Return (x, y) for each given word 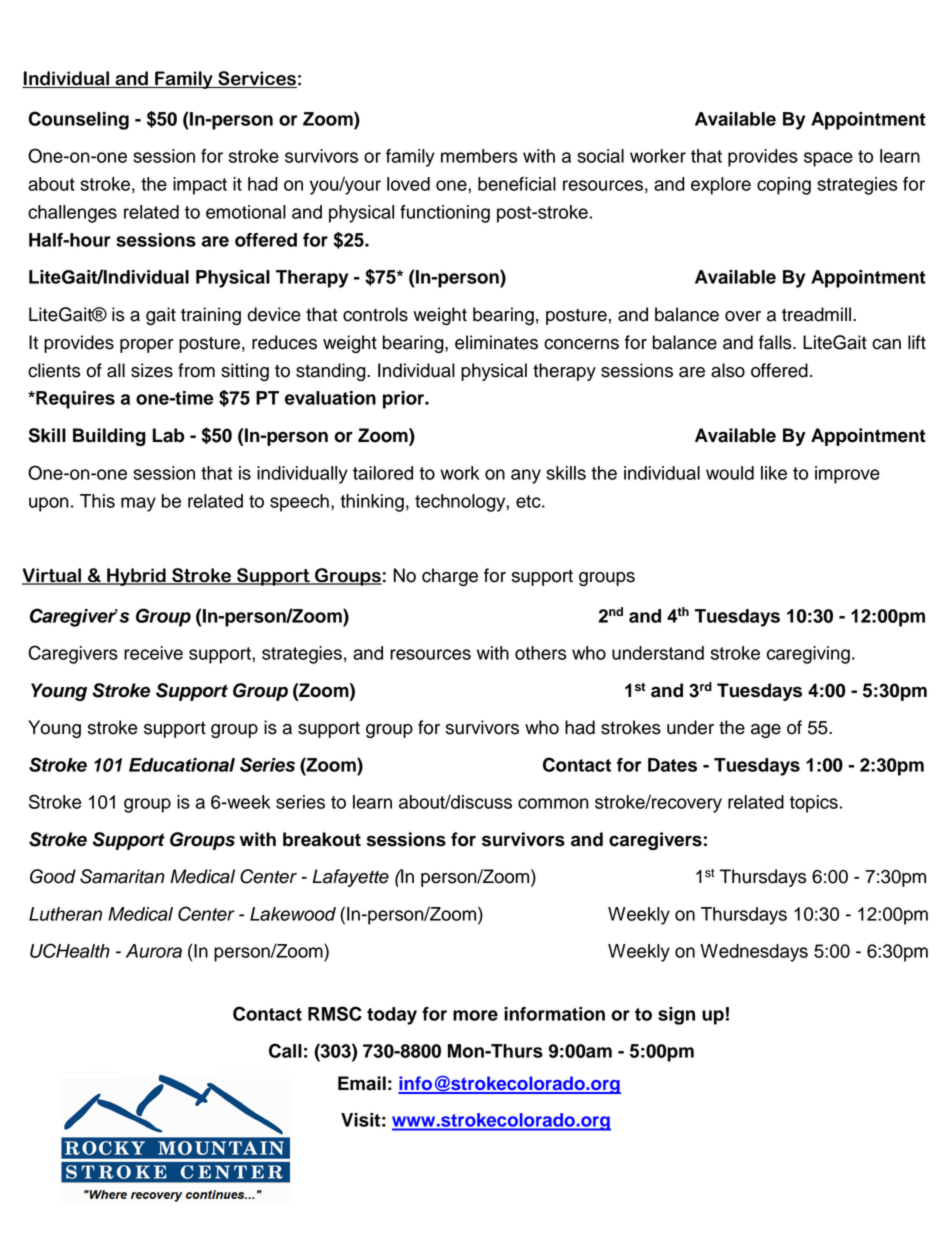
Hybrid (136, 577)
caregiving (808, 655)
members (479, 156)
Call (285, 1050)
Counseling (78, 120)
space (828, 159)
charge (450, 577)
